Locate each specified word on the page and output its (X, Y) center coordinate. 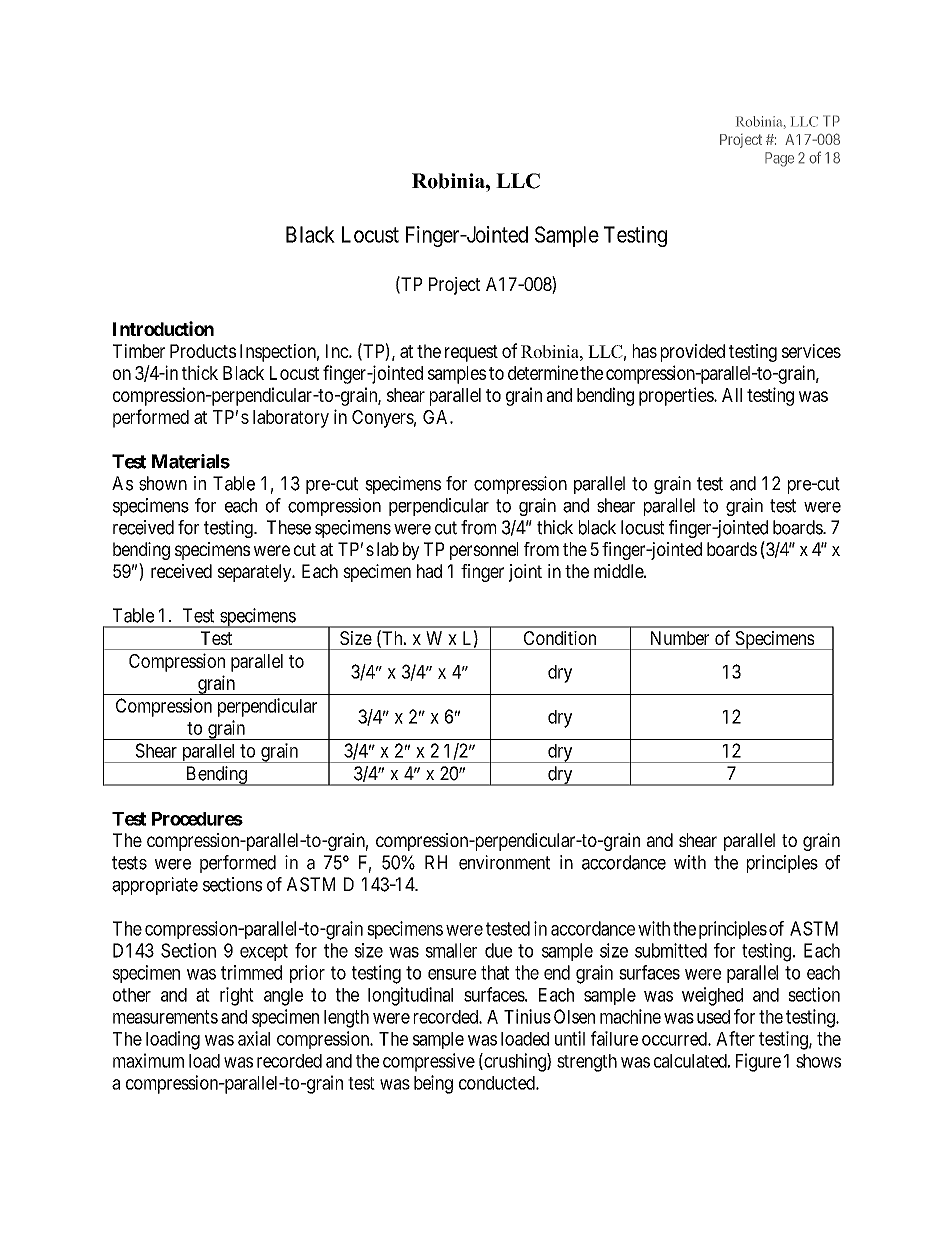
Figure (758, 1062)
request (471, 353)
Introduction (163, 328)
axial (254, 1038)
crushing (515, 1062)
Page (779, 159)
